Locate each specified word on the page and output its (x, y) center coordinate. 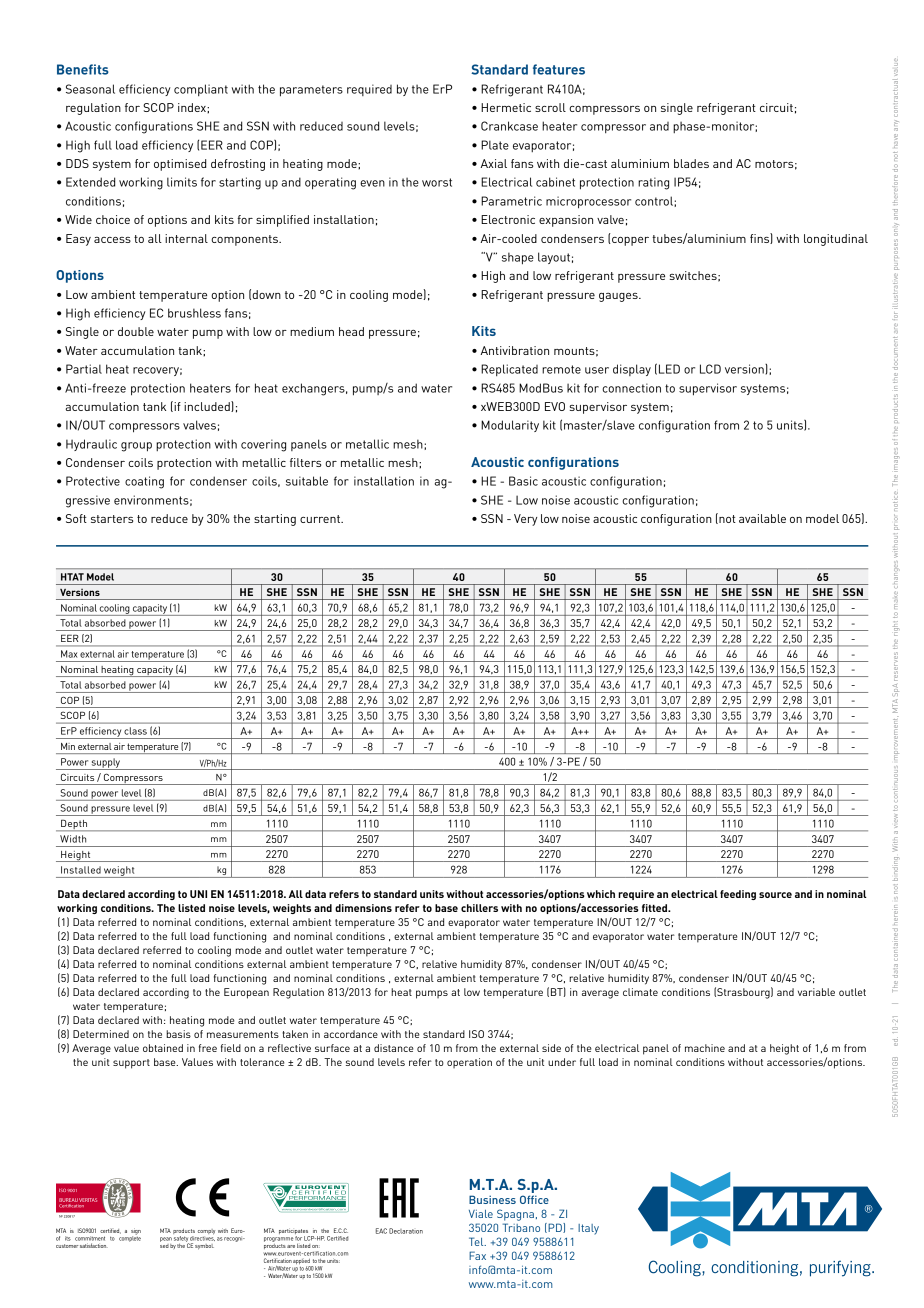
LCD (710, 369)
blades (691, 163)
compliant (201, 90)
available (762, 518)
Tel (477, 1241)
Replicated (509, 370)
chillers (479, 908)
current (321, 519)
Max (69, 654)
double (136, 331)
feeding (738, 895)
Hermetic (506, 107)
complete (130, 1238)
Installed (81, 870)
